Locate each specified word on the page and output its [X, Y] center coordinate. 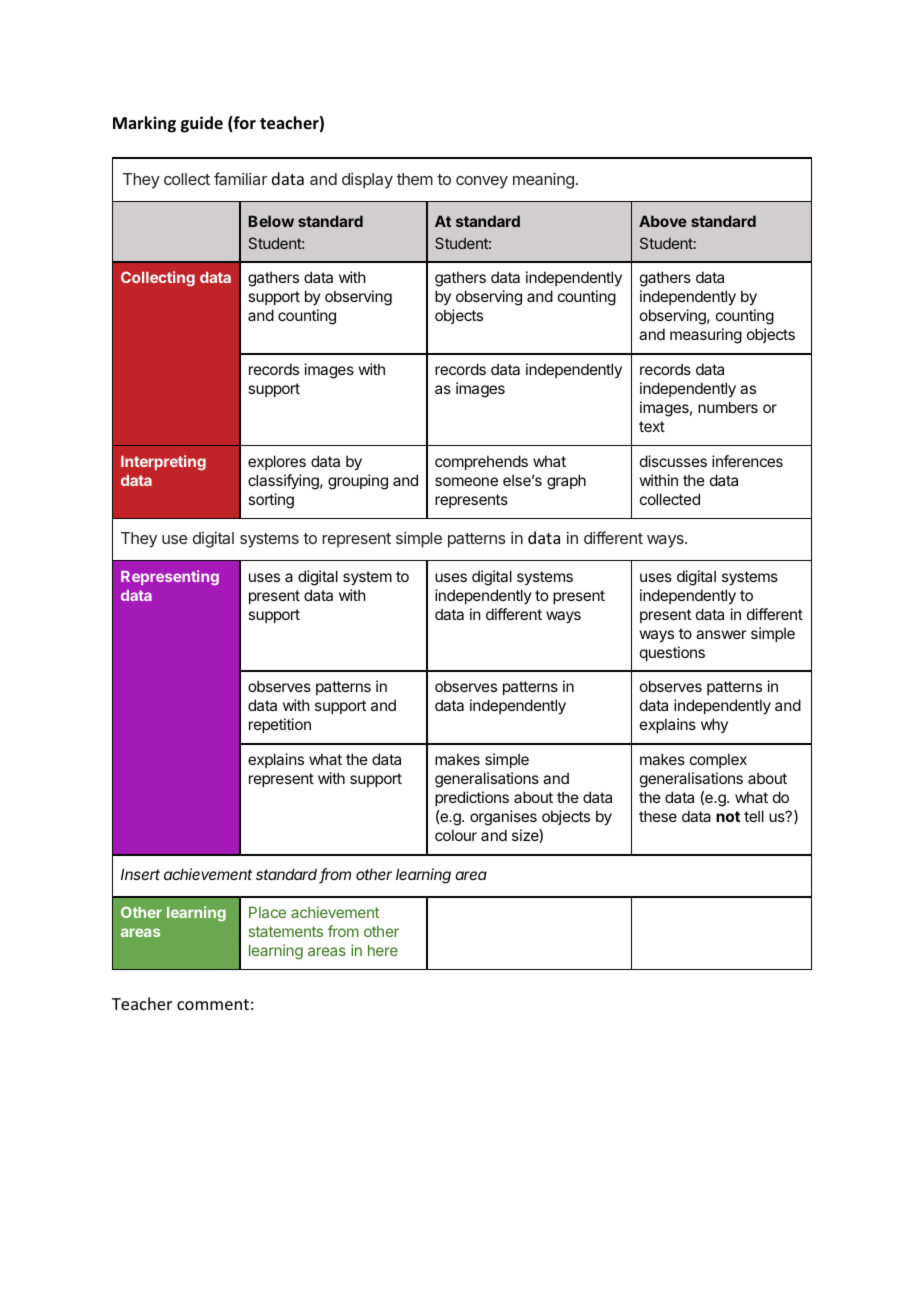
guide [202, 124]
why [714, 725]
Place [267, 912]
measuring [706, 336]
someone [466, 481]
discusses [673, 461]
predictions [472, 798]
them [415, 179]
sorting [271, 501]
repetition [280, 725]
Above [663, 221]
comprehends [481, 462]
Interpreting [163, 463]
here [383, 950]
